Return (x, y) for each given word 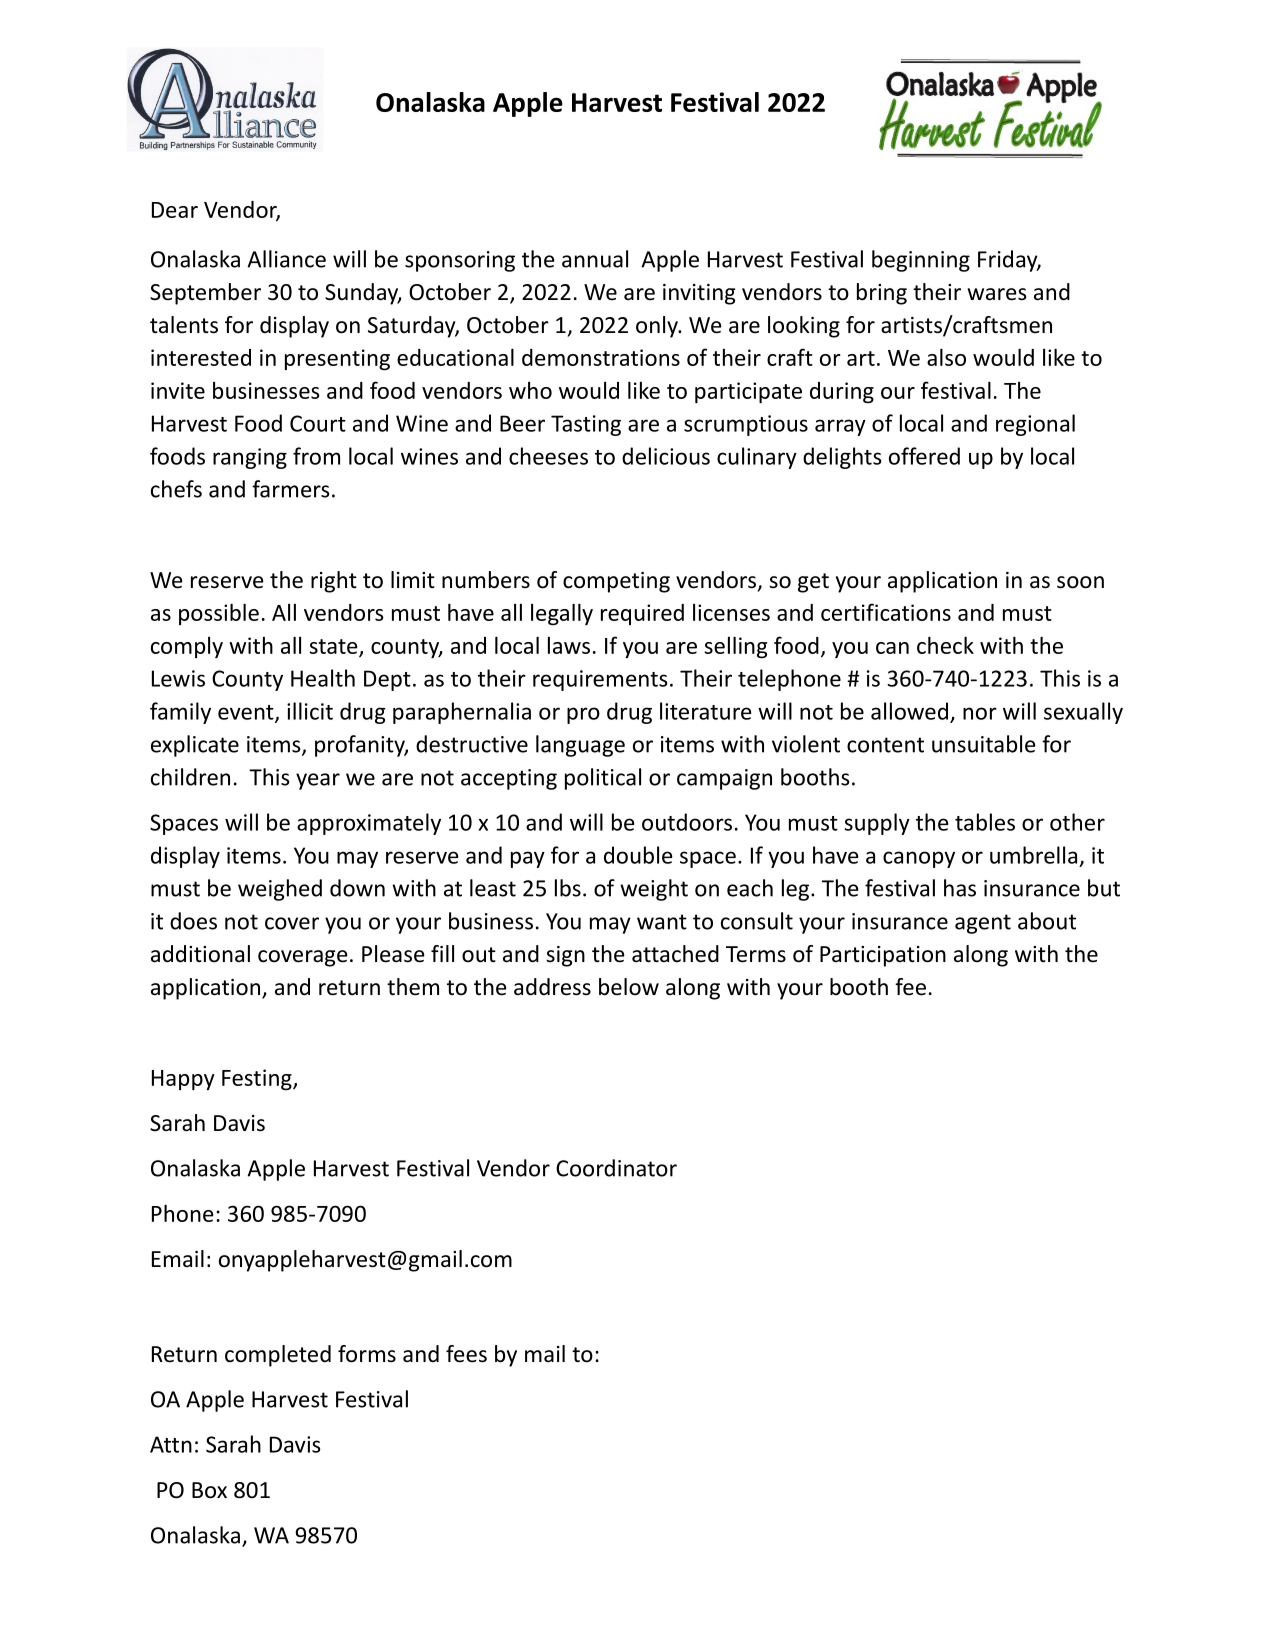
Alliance (286, 259)
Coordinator (616, 1168)
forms (367, 1354)
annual (595, 259)
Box (209, 1490)
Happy (183, 1080)
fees (466, 1354)
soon (1080, 582)
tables (985, 822)
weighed (280, 890)
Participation (883, 956)
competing (616, 582)
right (334, 582)
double (638, 855)
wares (997, 294)
